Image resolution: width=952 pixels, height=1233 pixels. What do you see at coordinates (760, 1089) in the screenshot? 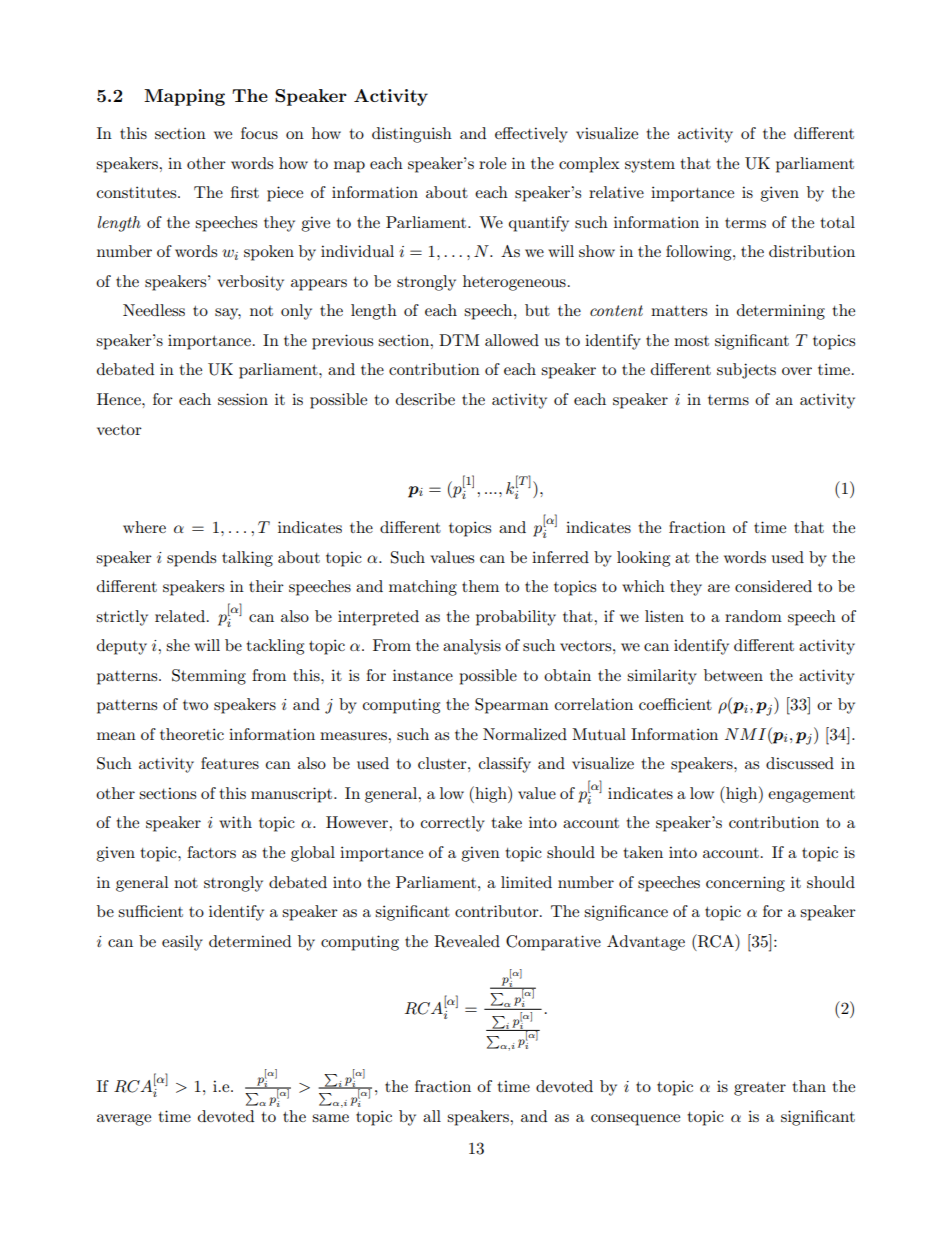
I see `greater` at bounding box center [760, 1089].
